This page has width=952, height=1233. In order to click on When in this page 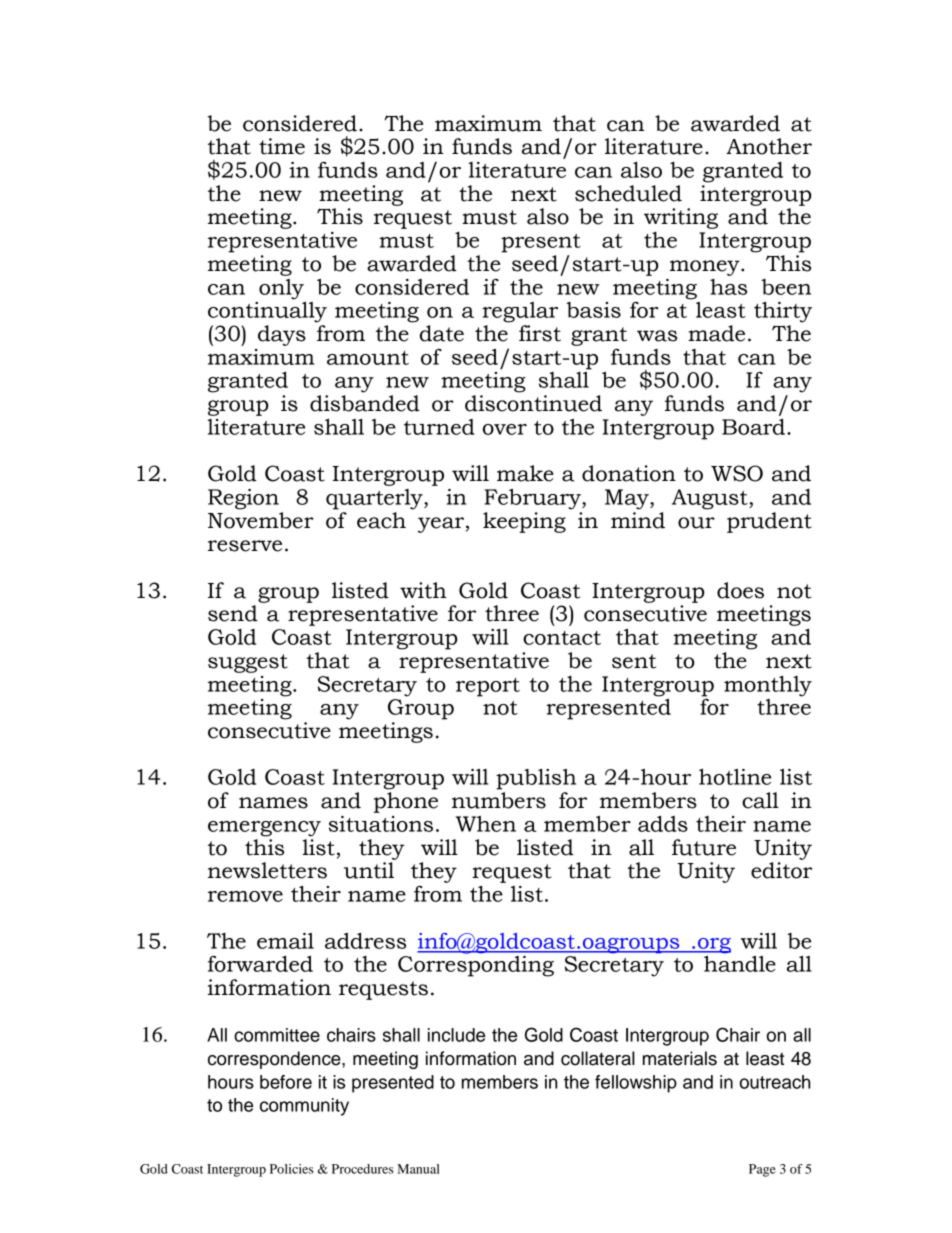, I will do `click(486, 824)`.
